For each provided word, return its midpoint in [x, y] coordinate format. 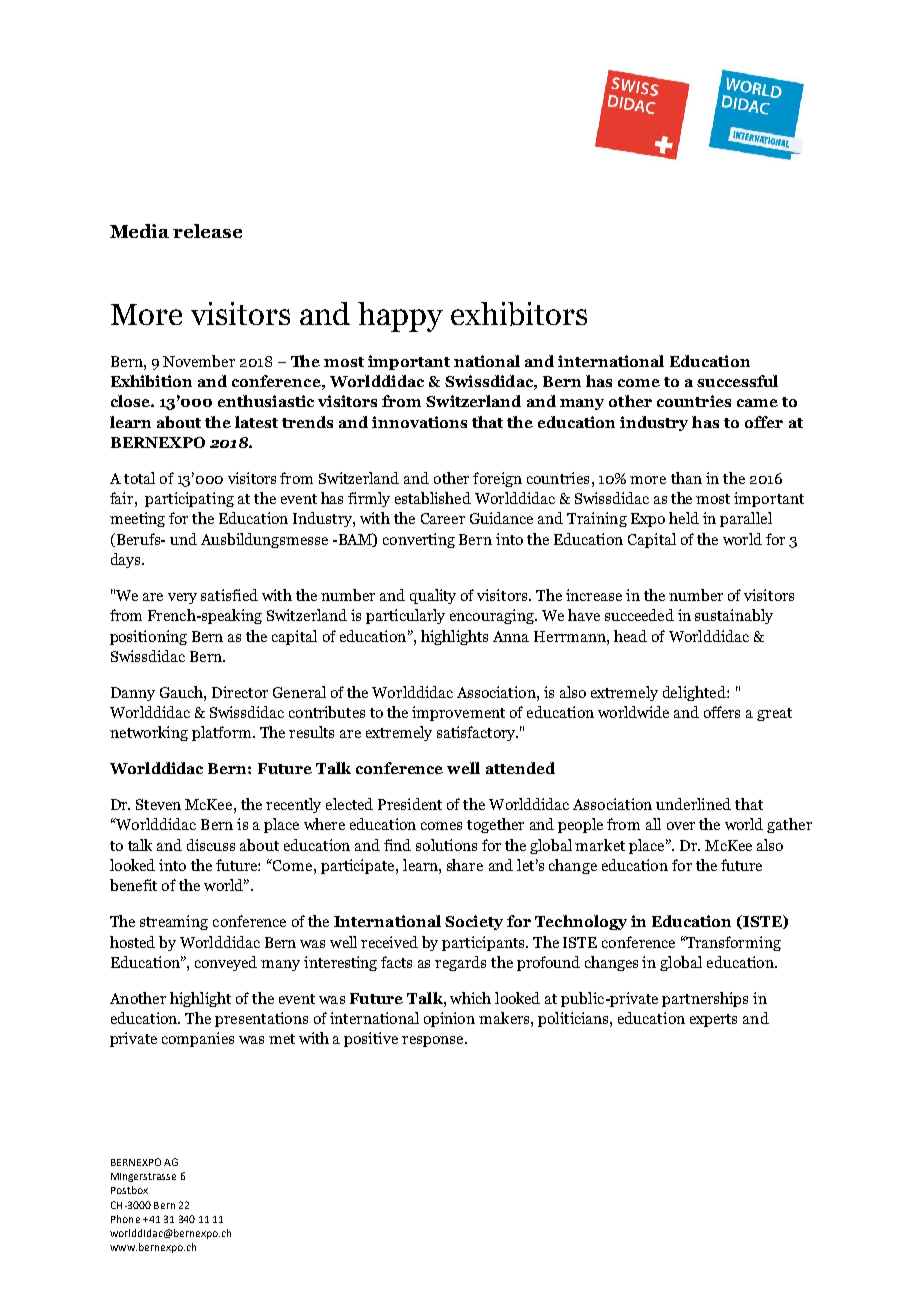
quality [433, 596]
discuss [211, 845]
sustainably [734, 616]
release [207, 231]
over [681, 826]
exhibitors [519, 314]
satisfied [229, 595]
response [434, 1041]
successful [737, 381]
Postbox [129, 1190]
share [465, 865]
